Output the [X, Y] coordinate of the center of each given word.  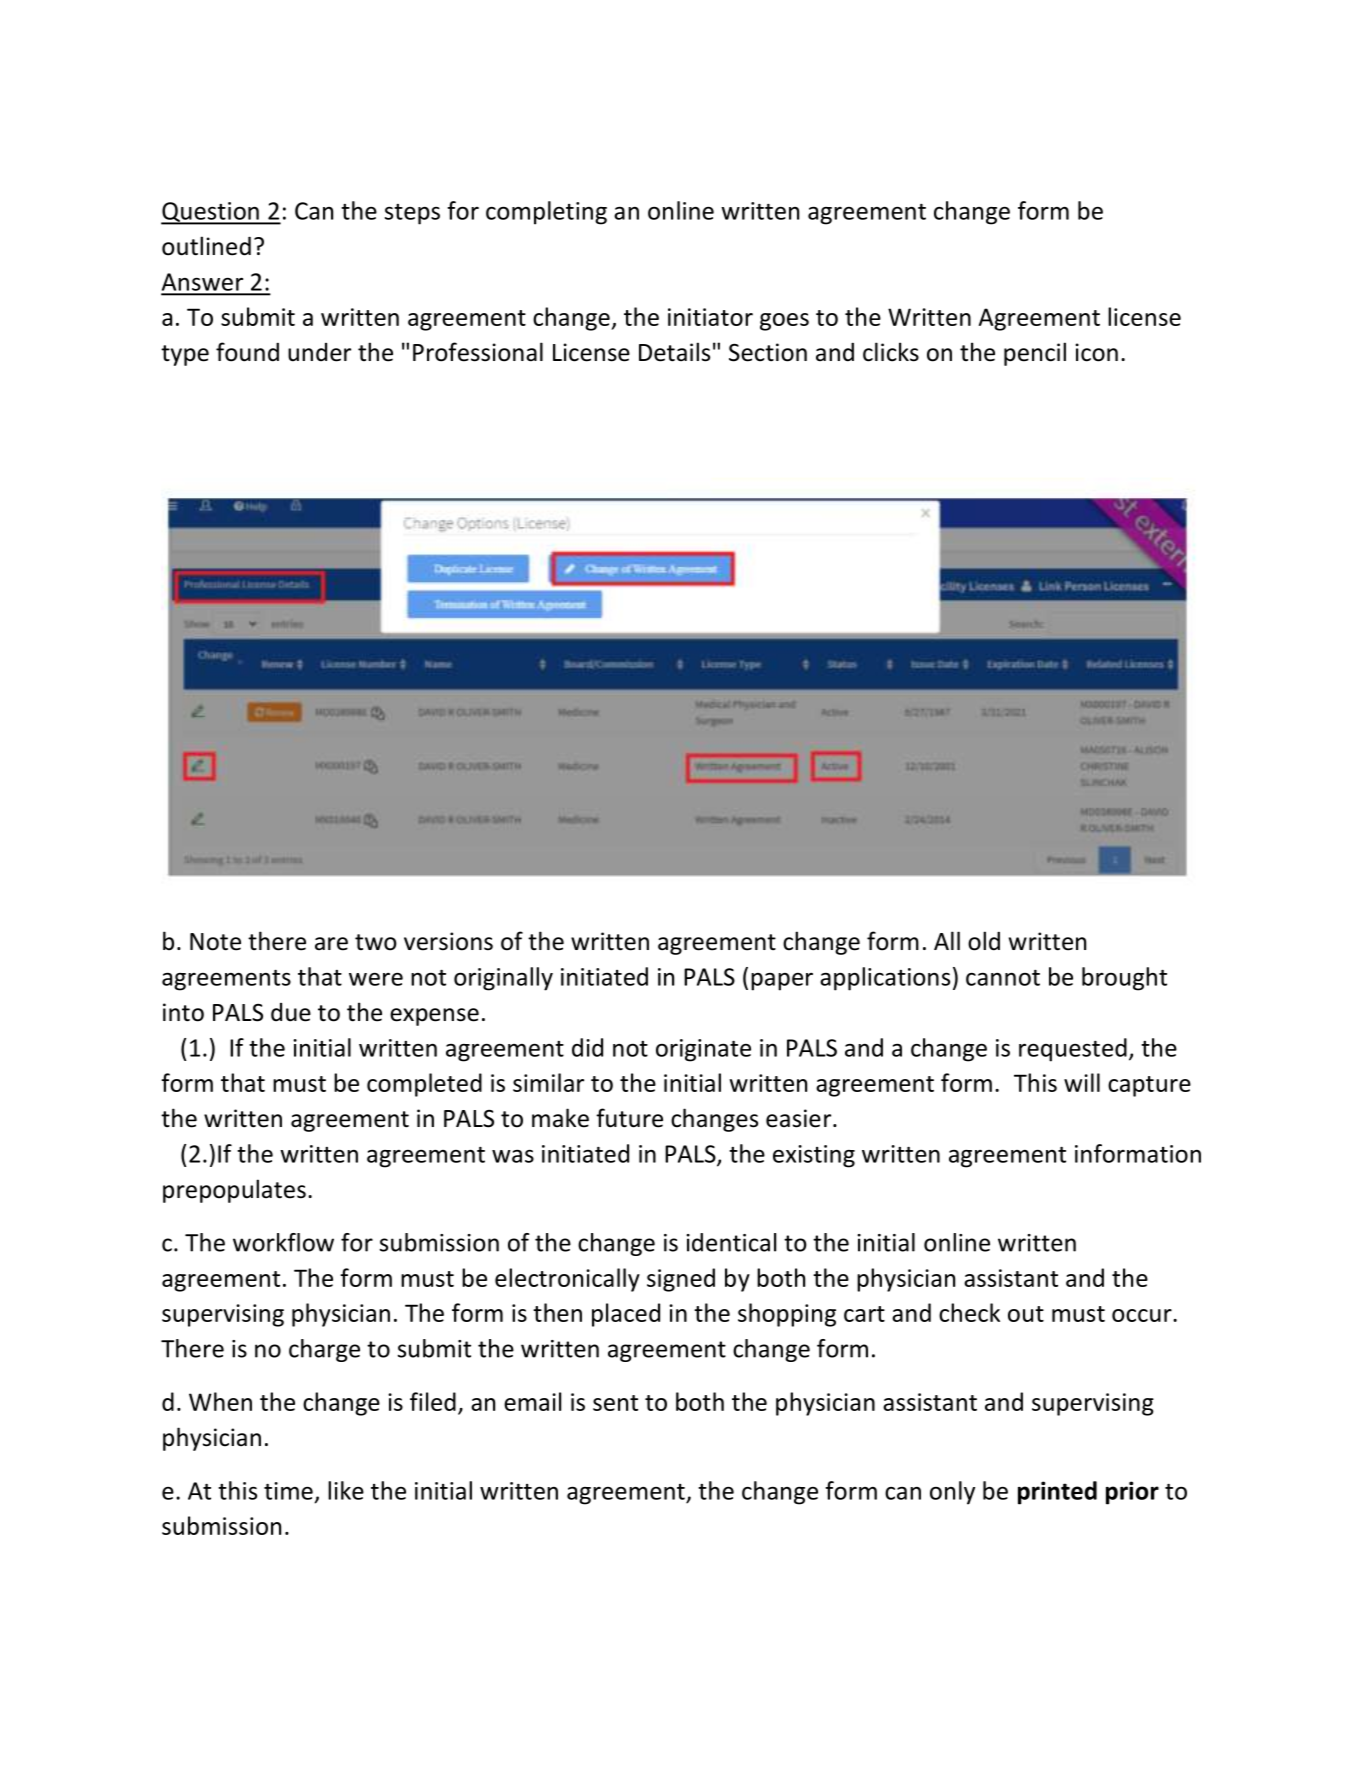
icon [1097, 352]
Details [674, 352]
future [629, 1118]
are [331, 944]
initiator [710, 317]
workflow [283, 1242]
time [288, 1491]
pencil [1035, 354]
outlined [206, 246]
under [319, 352]
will [1082, 1082]
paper [782, 982]
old [984, 941]
